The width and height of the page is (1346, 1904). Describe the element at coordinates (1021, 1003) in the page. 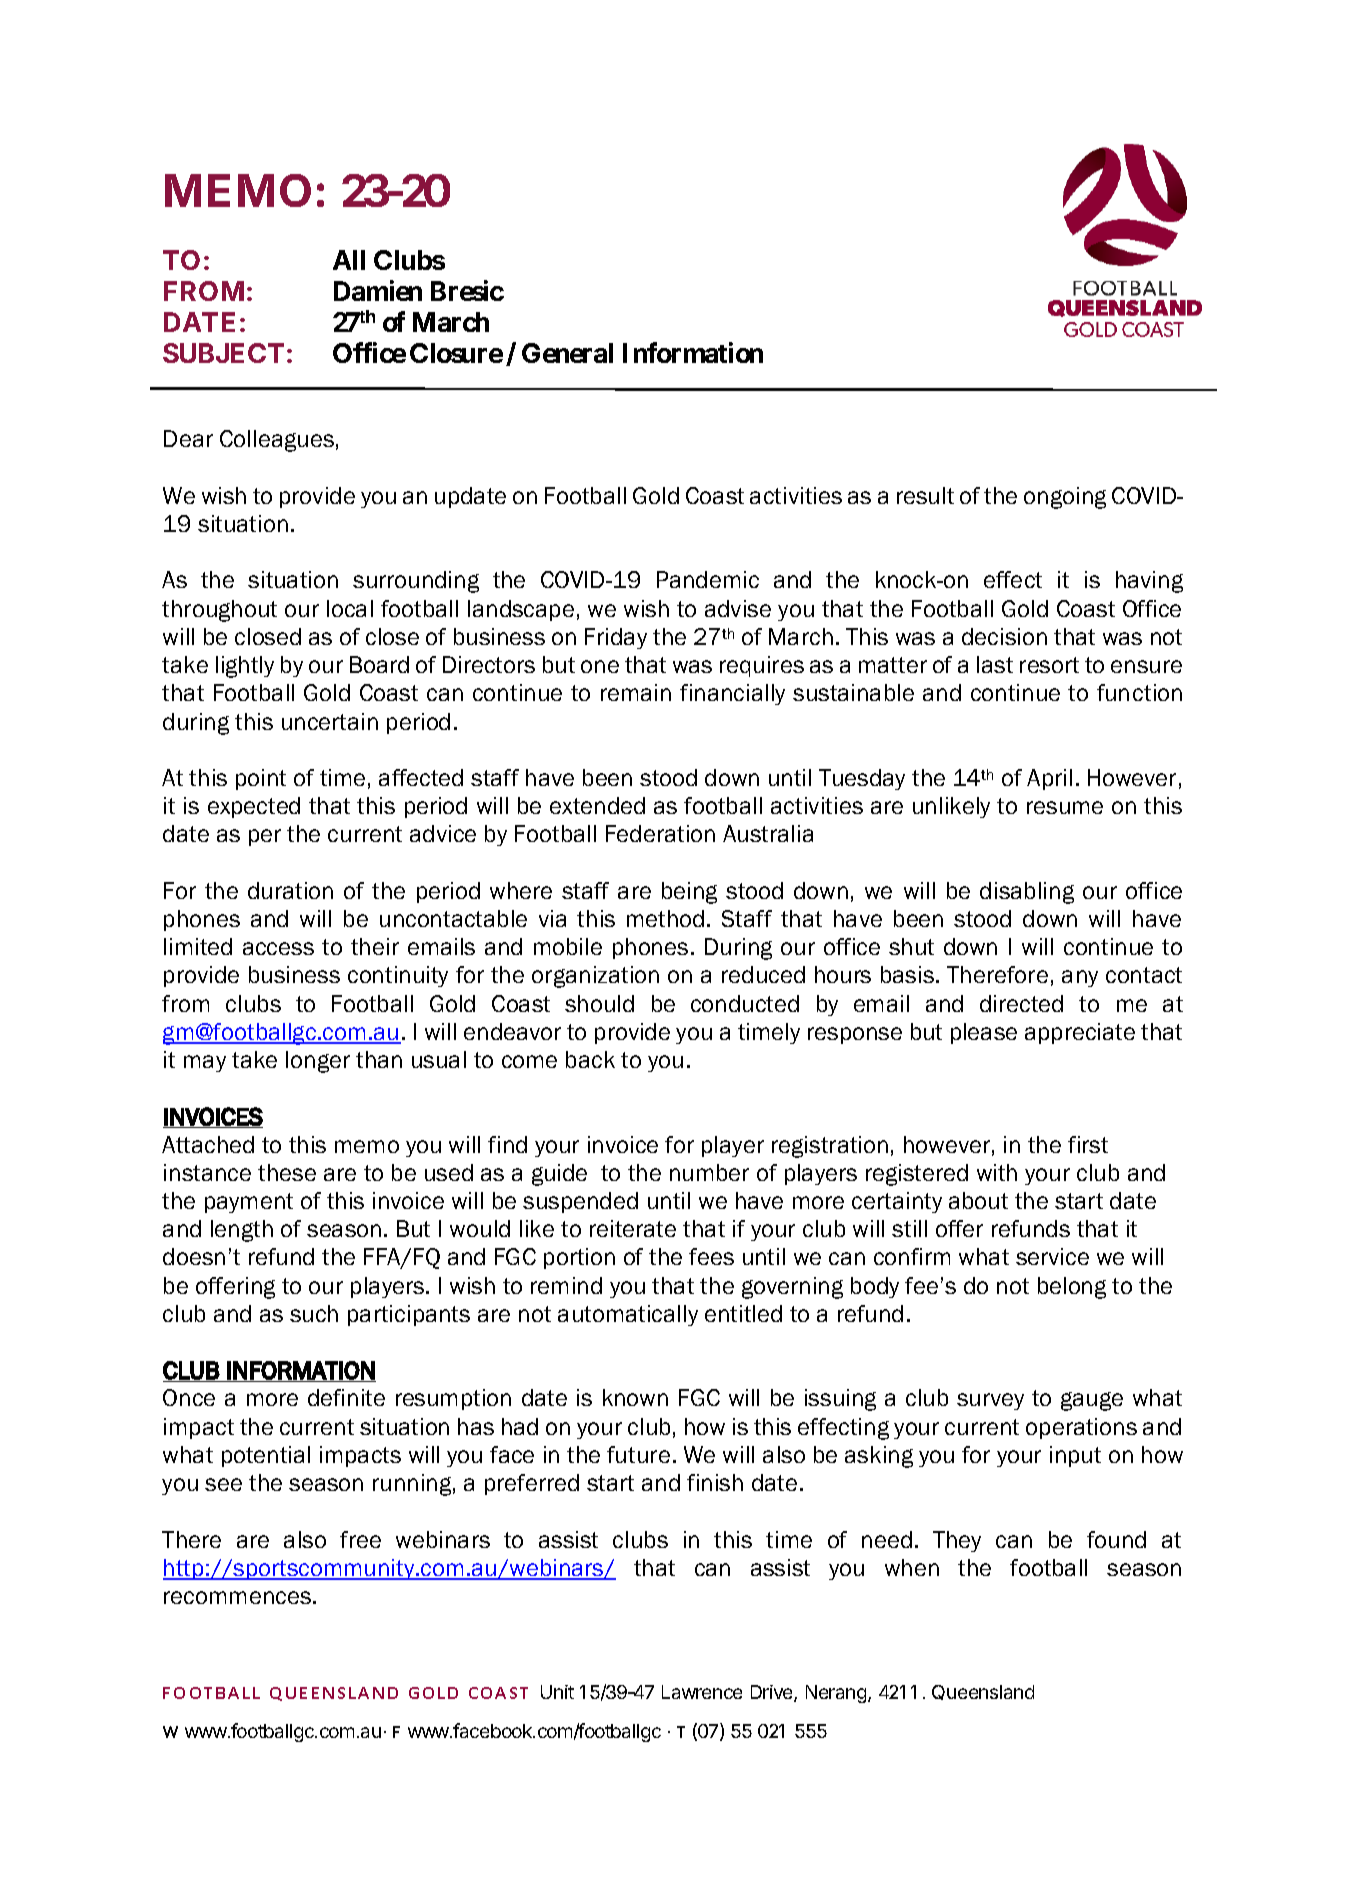

I see `directed` at that location.
